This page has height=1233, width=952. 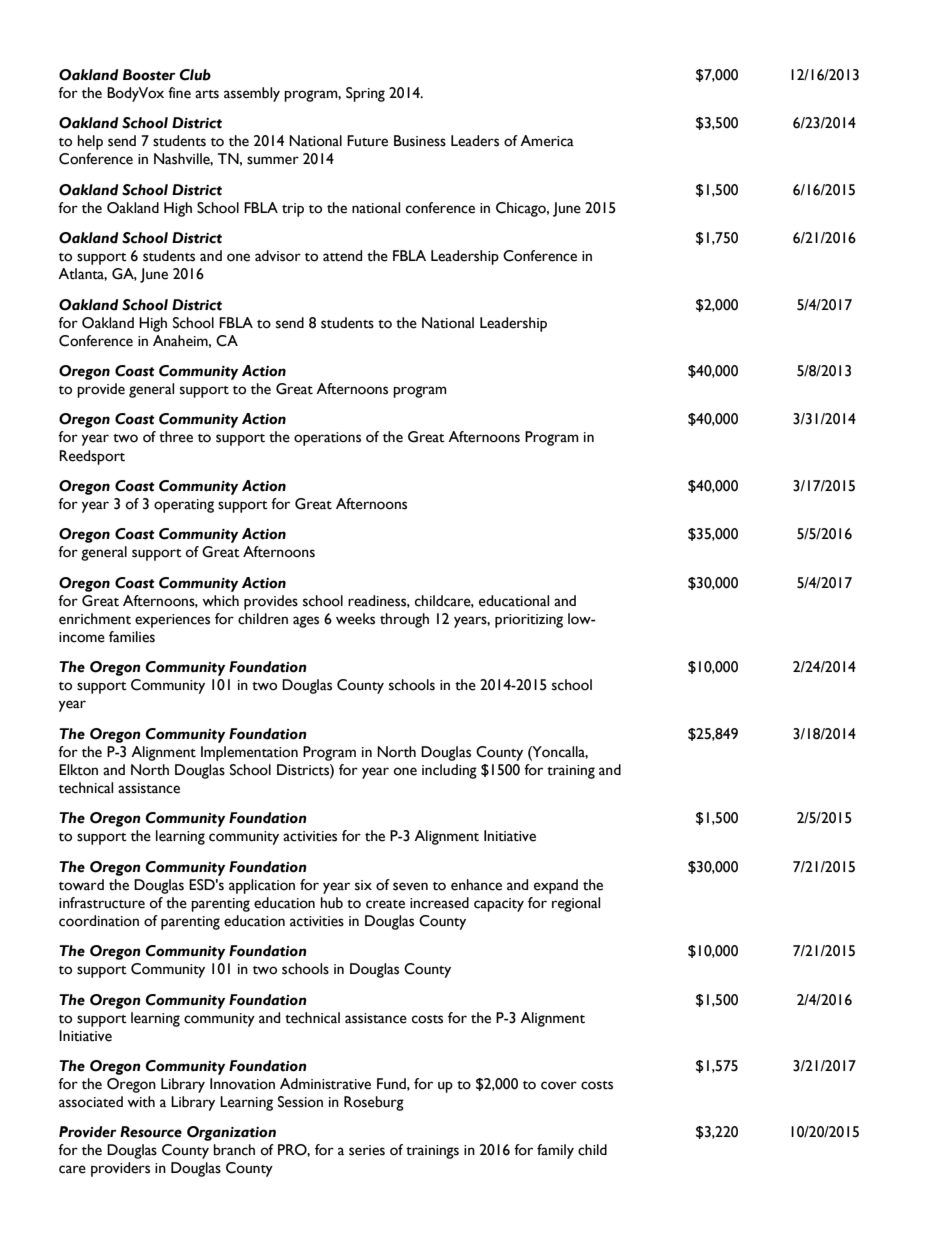 I want to click on Session, so click(x=300, y=1102).
